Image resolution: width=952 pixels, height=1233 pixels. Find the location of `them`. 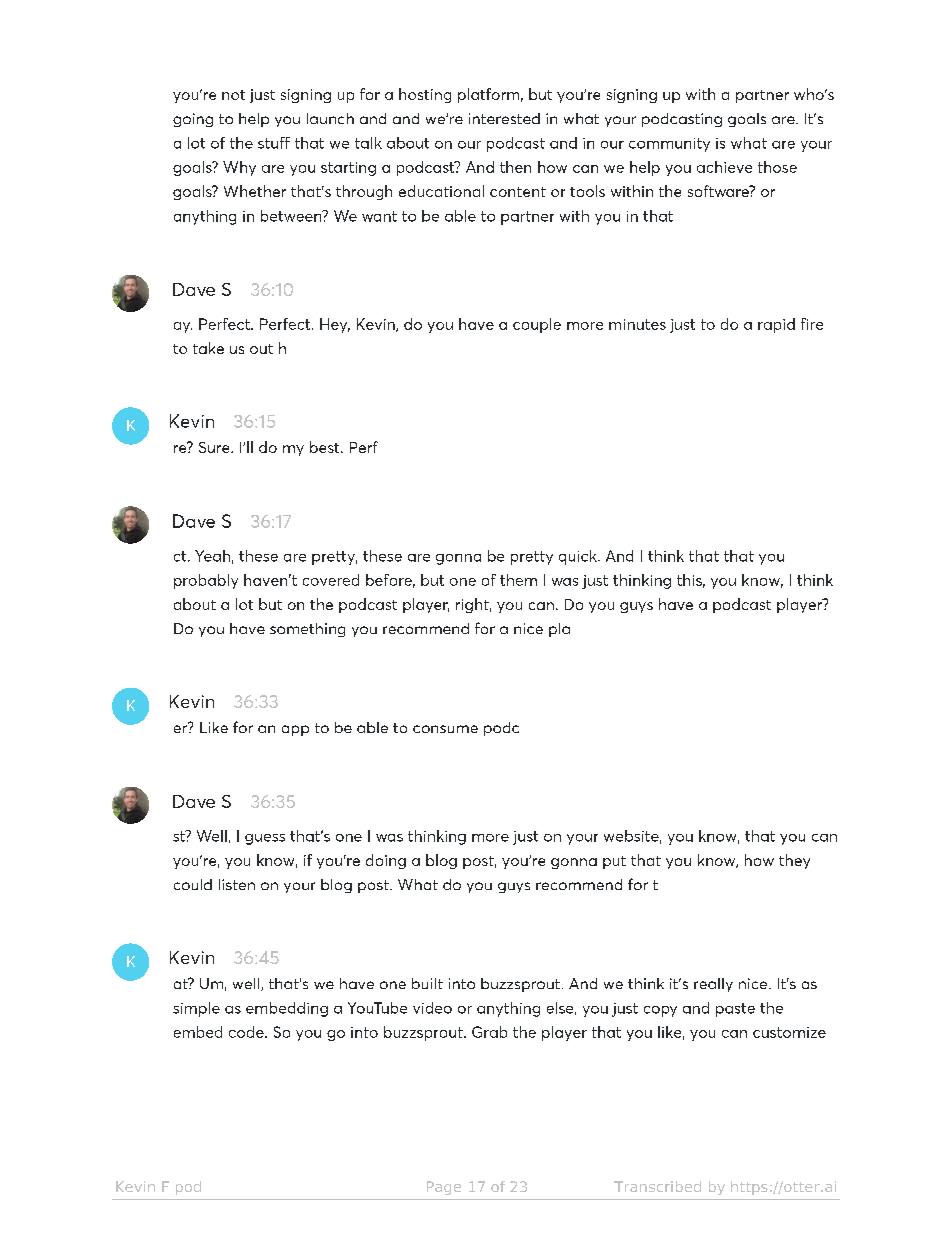

them is located at coordinates (518, 580).
